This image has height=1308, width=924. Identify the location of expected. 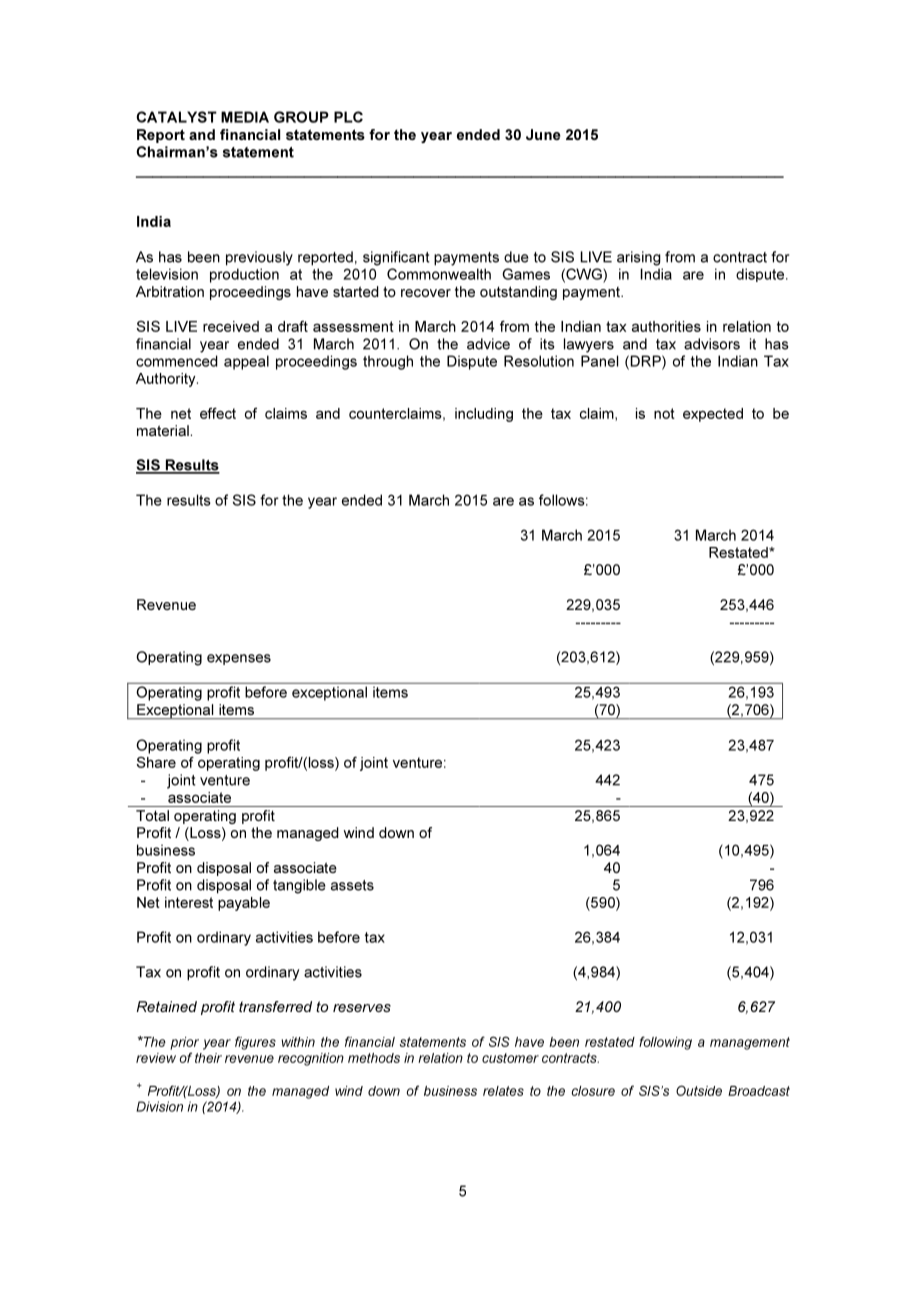
(713, 415).
